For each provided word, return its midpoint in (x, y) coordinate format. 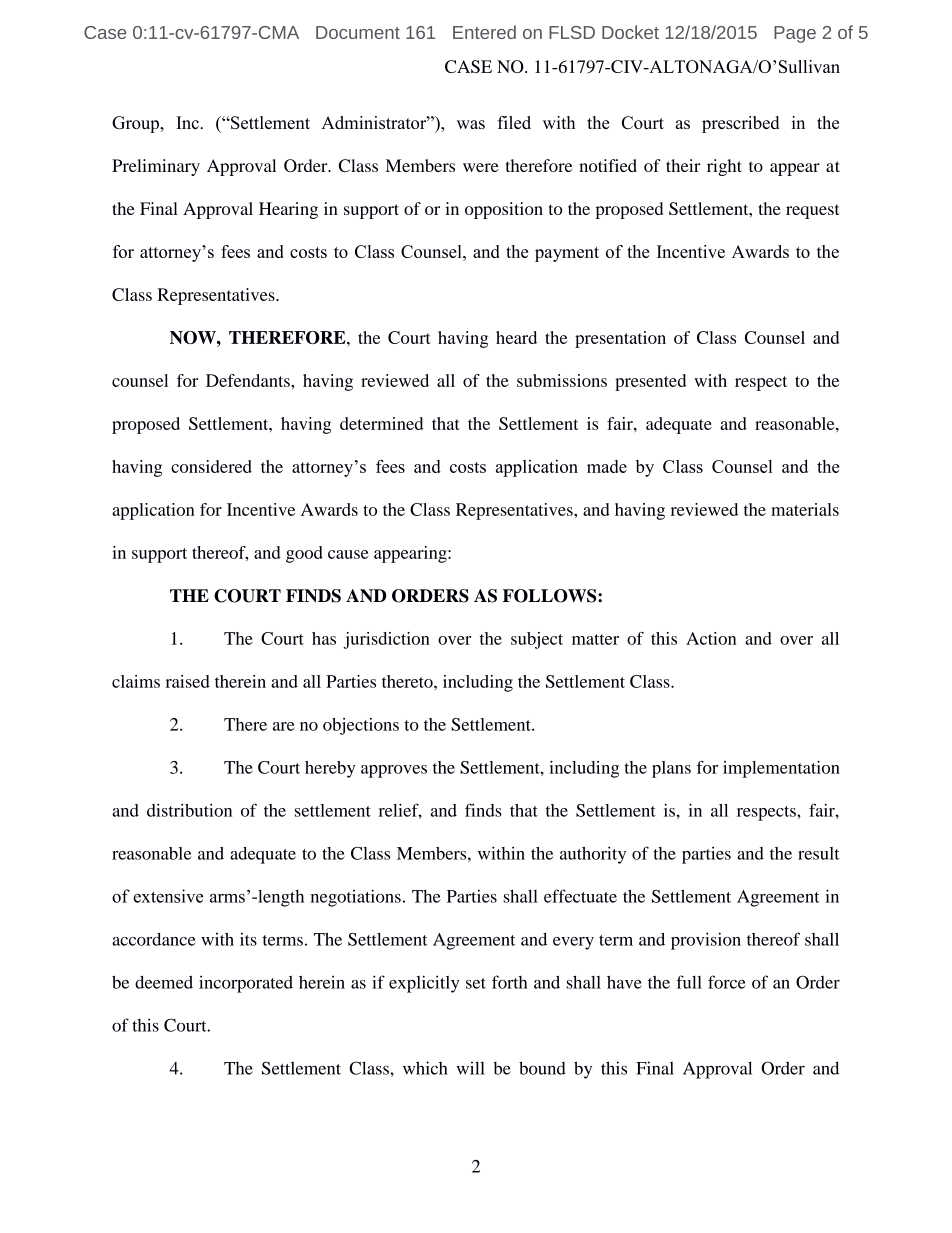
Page (795, 34)
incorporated (246, 984)
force (727, 982)
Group (136, 124)
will (471, 1068)
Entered (484, 32)
